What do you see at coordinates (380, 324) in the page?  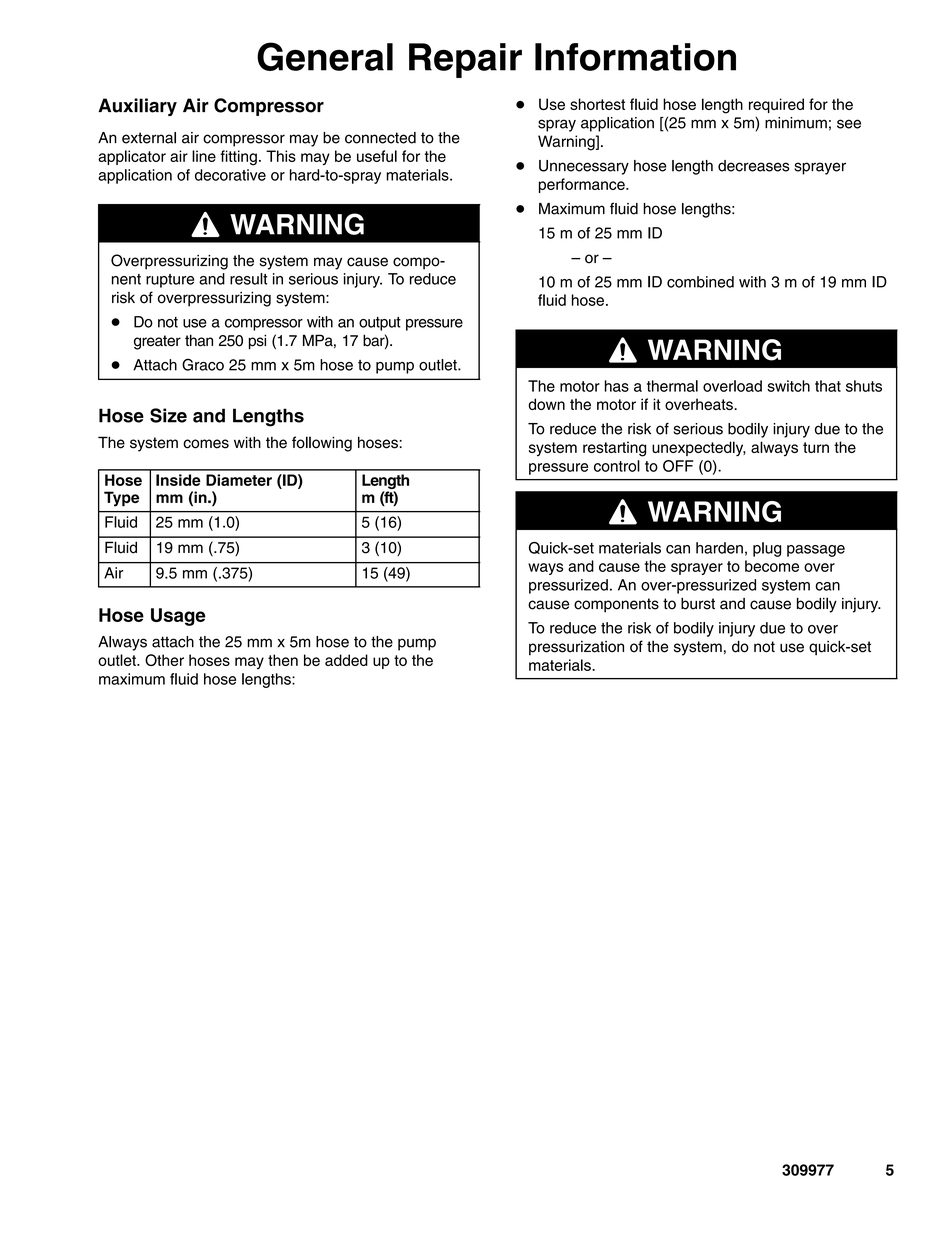 I see `output` at bounding box center [380, 324].
